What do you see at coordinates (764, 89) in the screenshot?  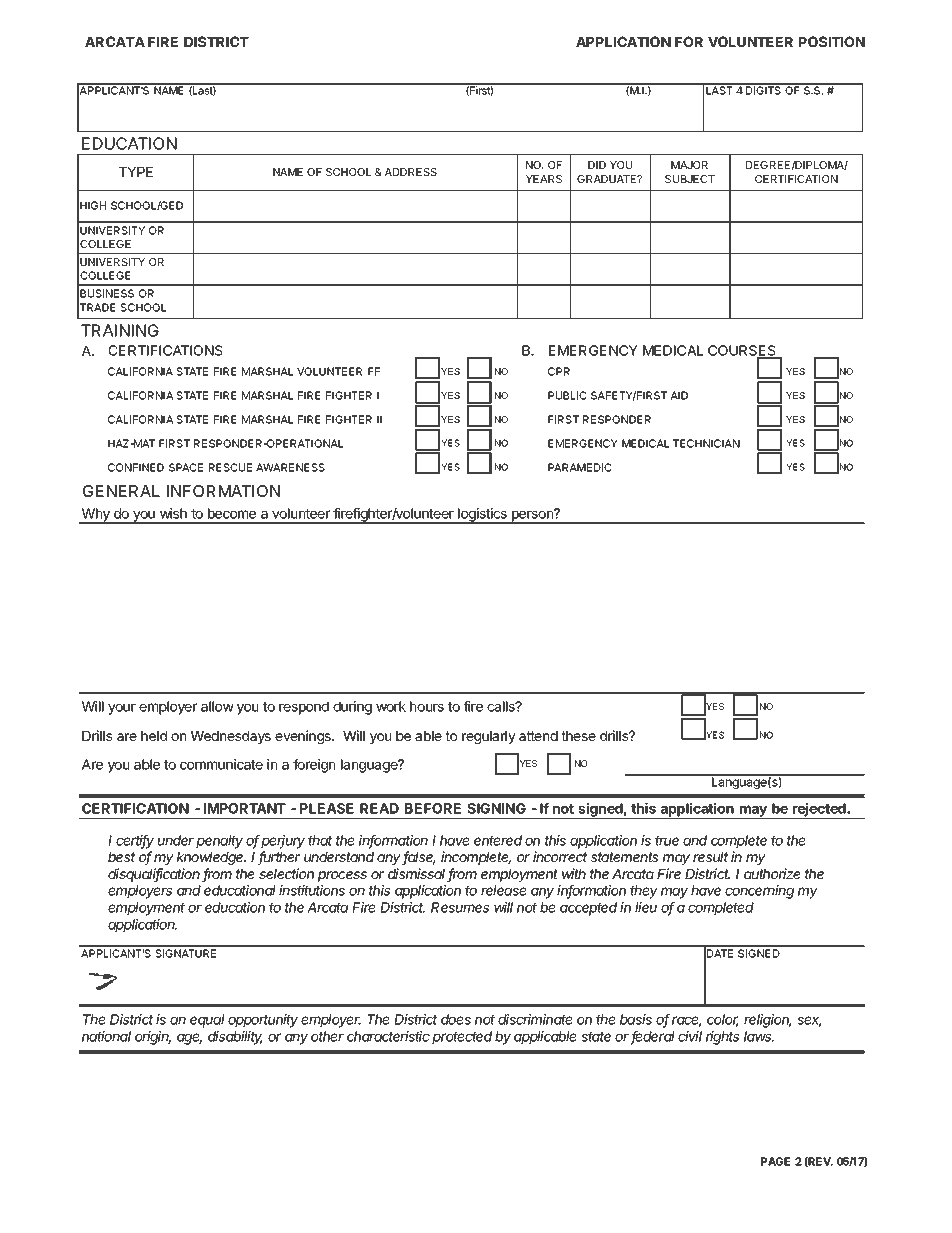 I see `DIGITS` at bounding box center [764, 89].
